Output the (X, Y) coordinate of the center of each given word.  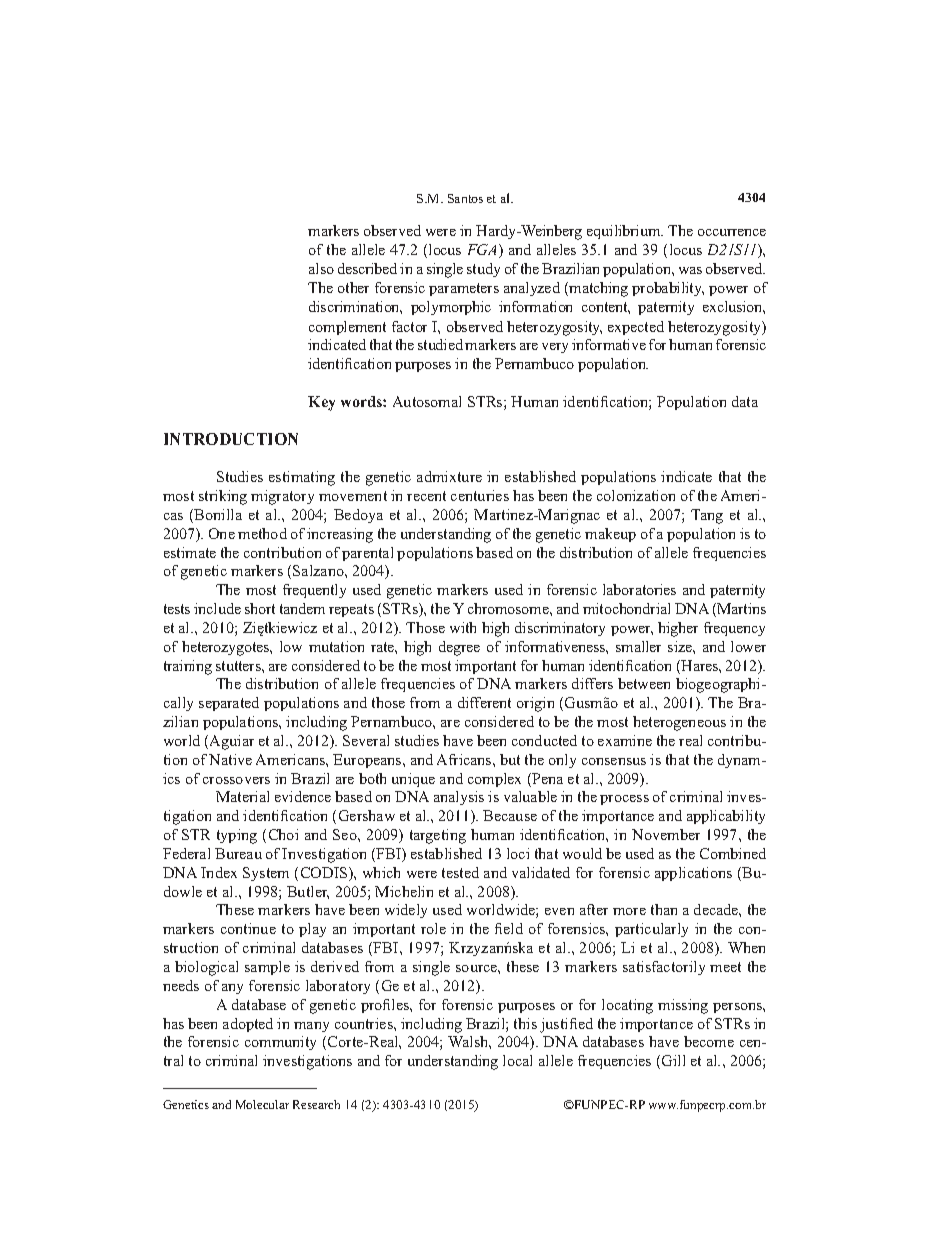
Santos (465, 198)
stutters (239, 666)
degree (459, 648)
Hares (699, 667)
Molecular (262, 1104)
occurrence (732, 232)
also (321, 268)
